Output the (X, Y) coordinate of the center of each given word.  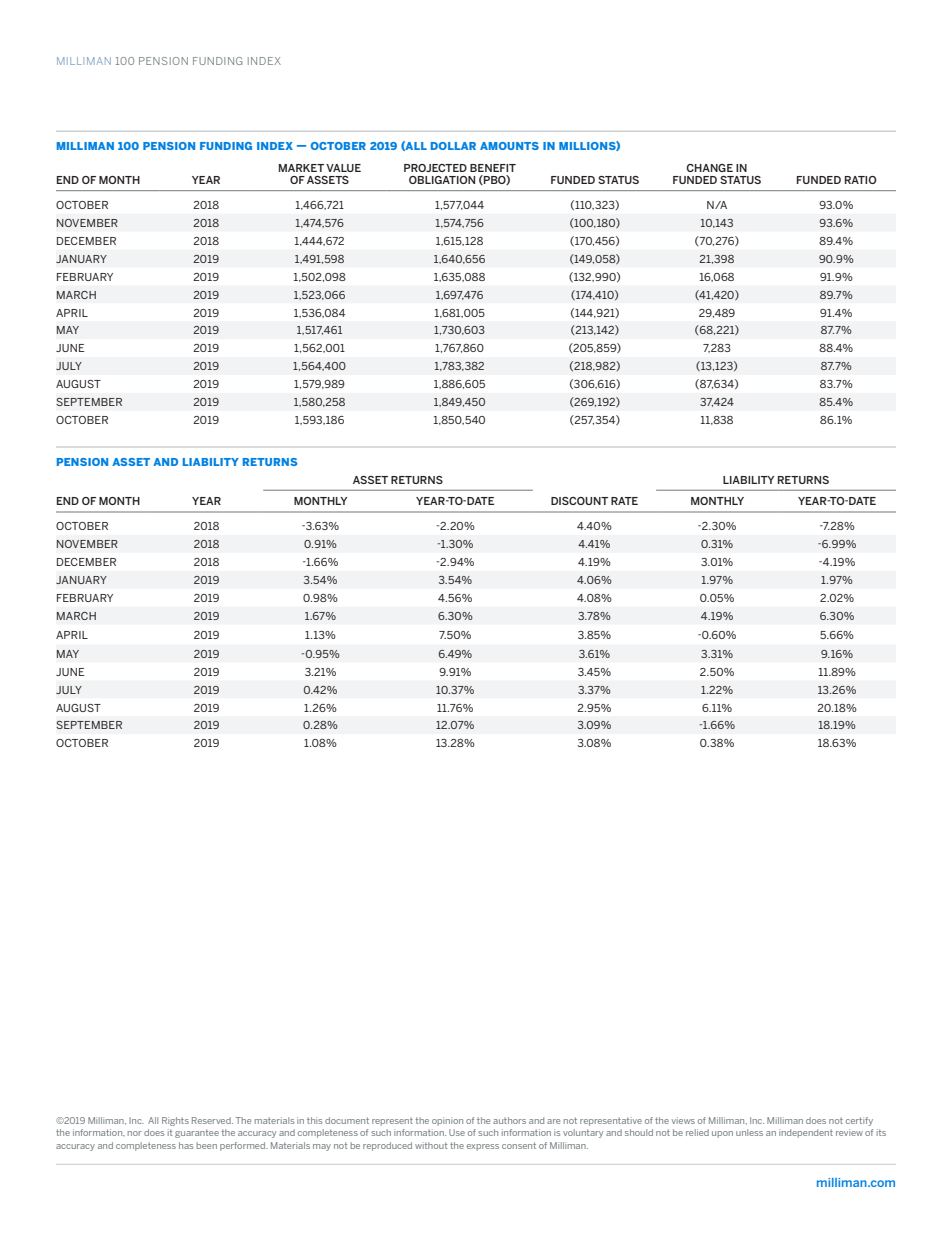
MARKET (301, 168)
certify (859, 1121)
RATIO (860, 180)
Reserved (212, 1120)
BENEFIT (493, 168)
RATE (624, 501)
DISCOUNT (579, 501)
